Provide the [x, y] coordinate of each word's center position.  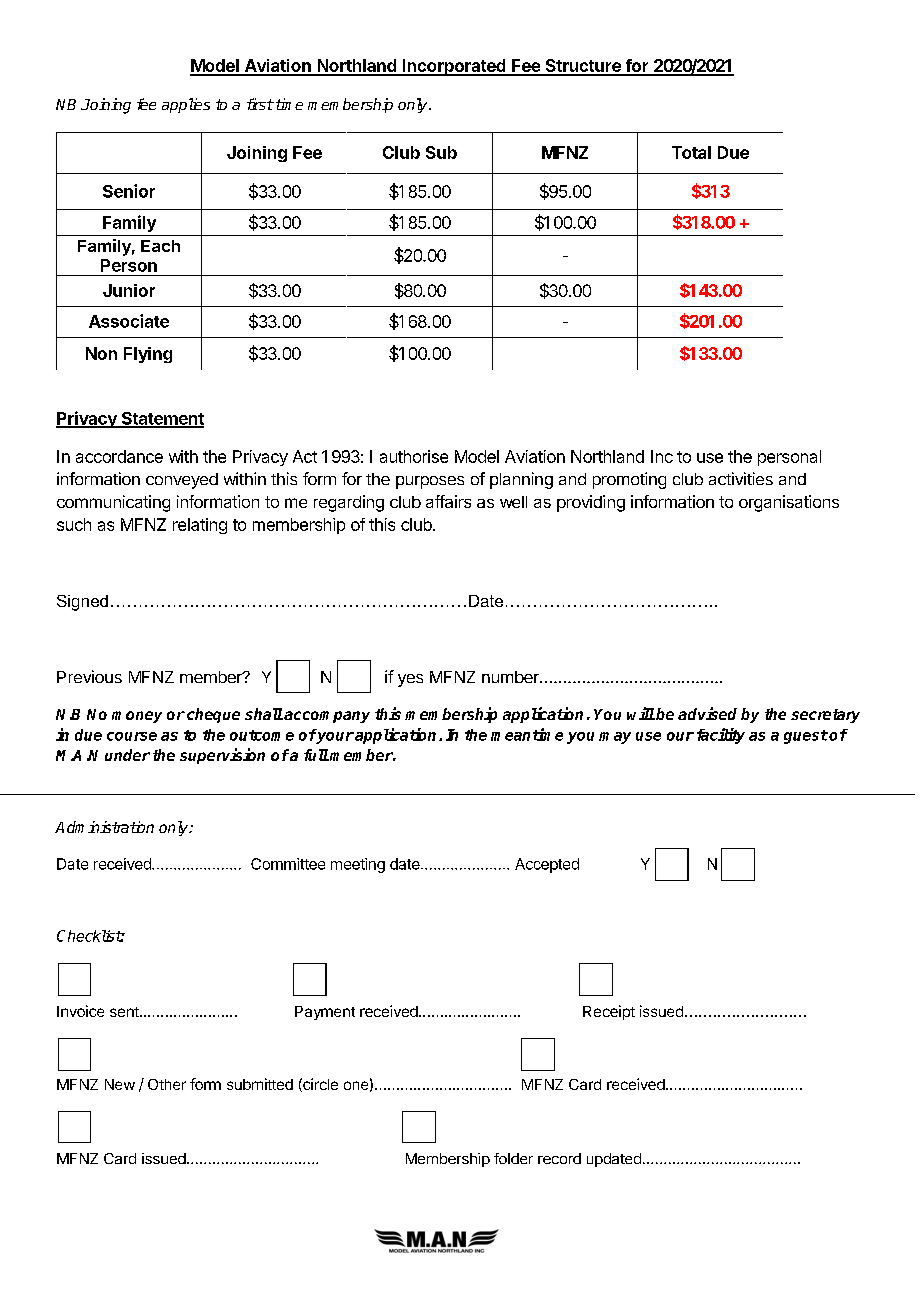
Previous [89, 676]
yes [410, 680]
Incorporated [454, 67]
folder [513, 1158]
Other [167, 1084]
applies [186, 105]
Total [691, 152]
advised [707, 713]
